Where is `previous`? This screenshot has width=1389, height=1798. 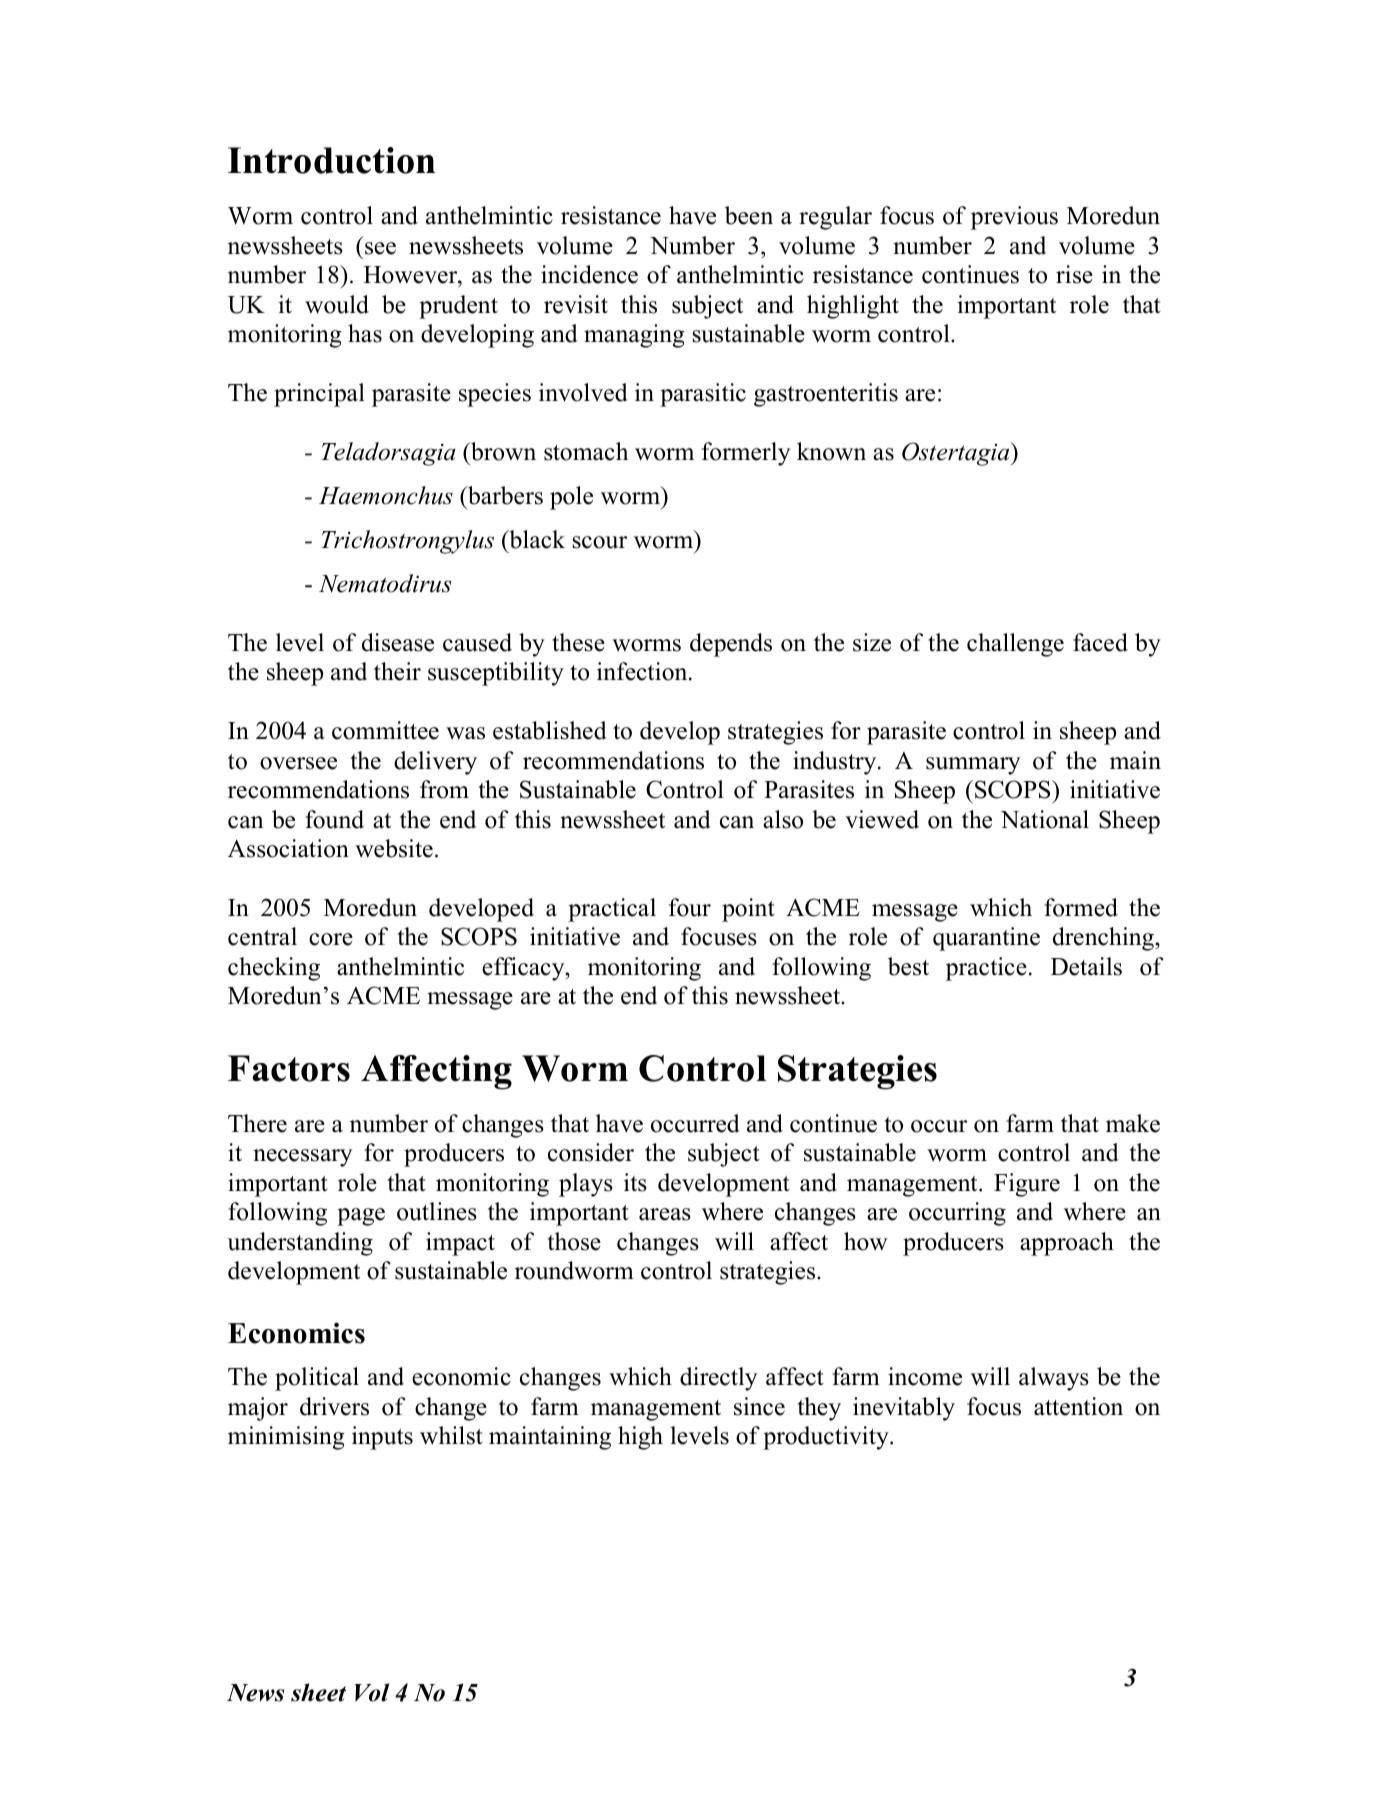 previous is located at coordinates (1014, 218).
